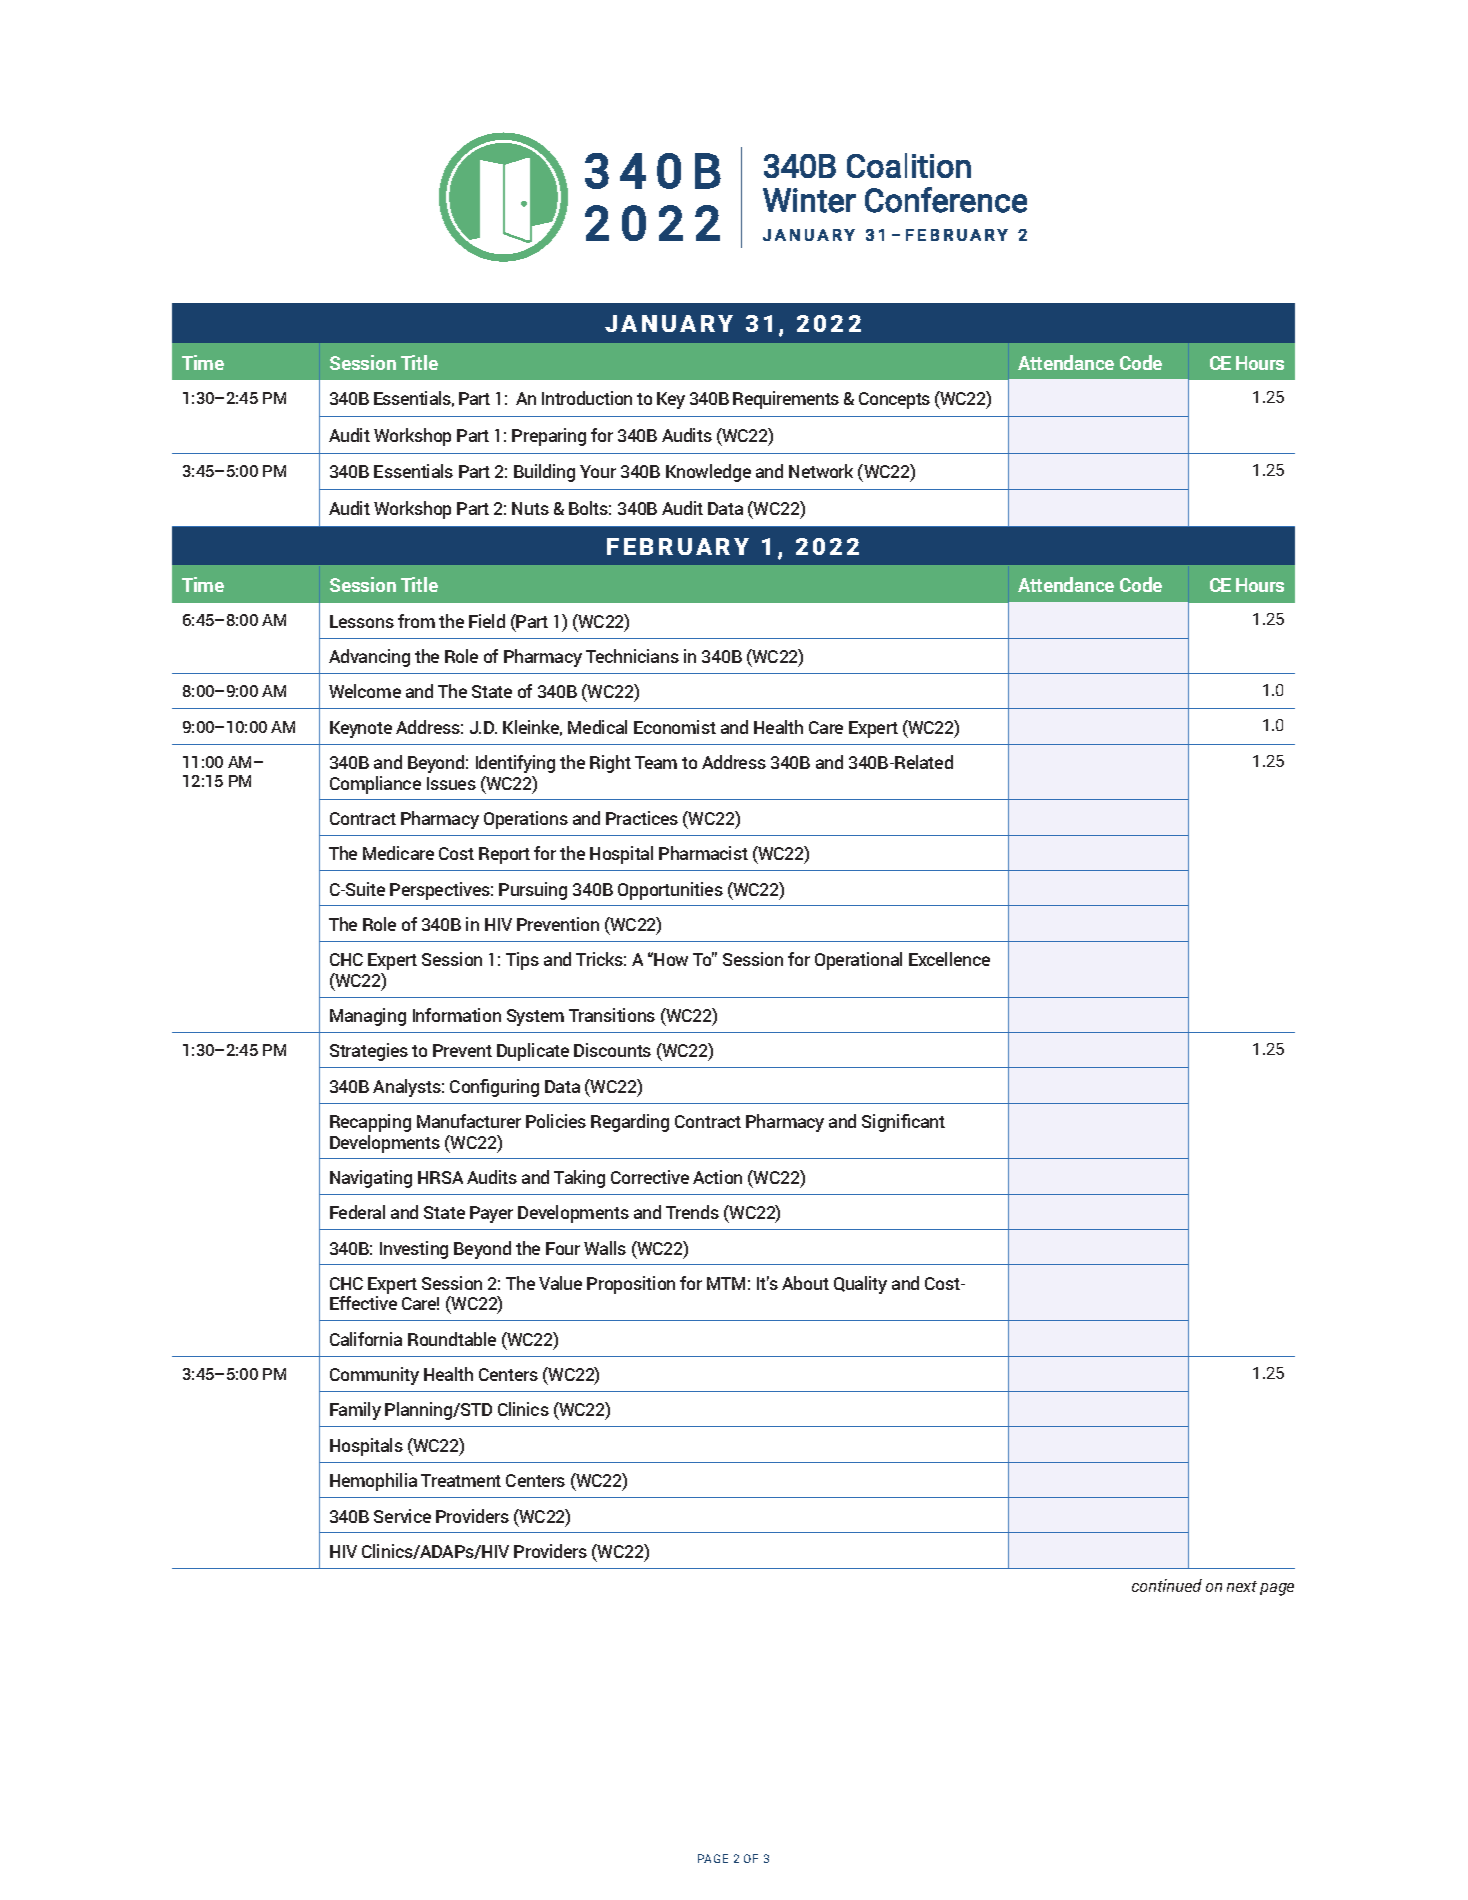  I want to click on Requirements, so click(786, 400).
